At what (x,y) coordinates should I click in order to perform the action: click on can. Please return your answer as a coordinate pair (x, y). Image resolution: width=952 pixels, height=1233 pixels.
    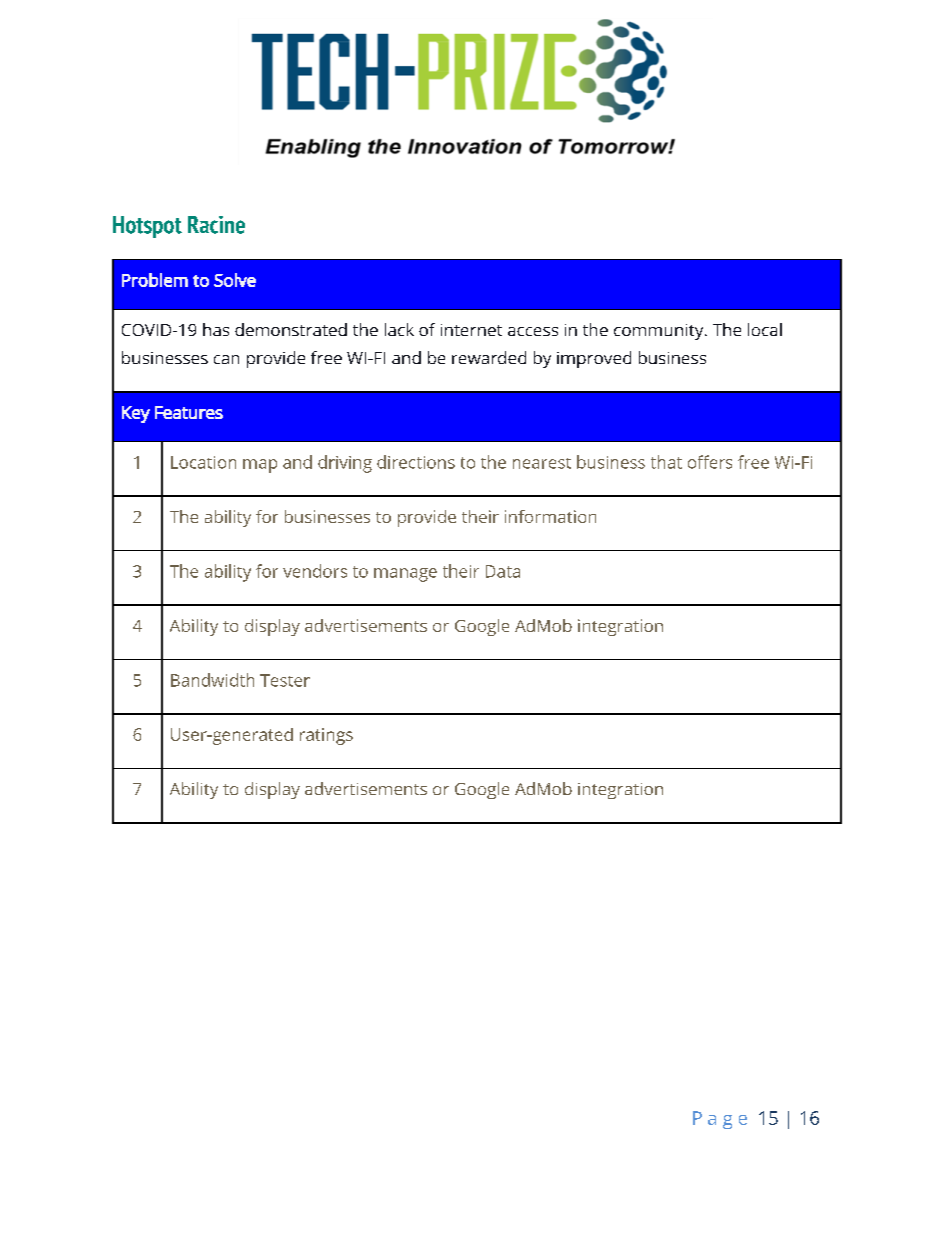
    Looking at the image, I should click on (226, 359).
